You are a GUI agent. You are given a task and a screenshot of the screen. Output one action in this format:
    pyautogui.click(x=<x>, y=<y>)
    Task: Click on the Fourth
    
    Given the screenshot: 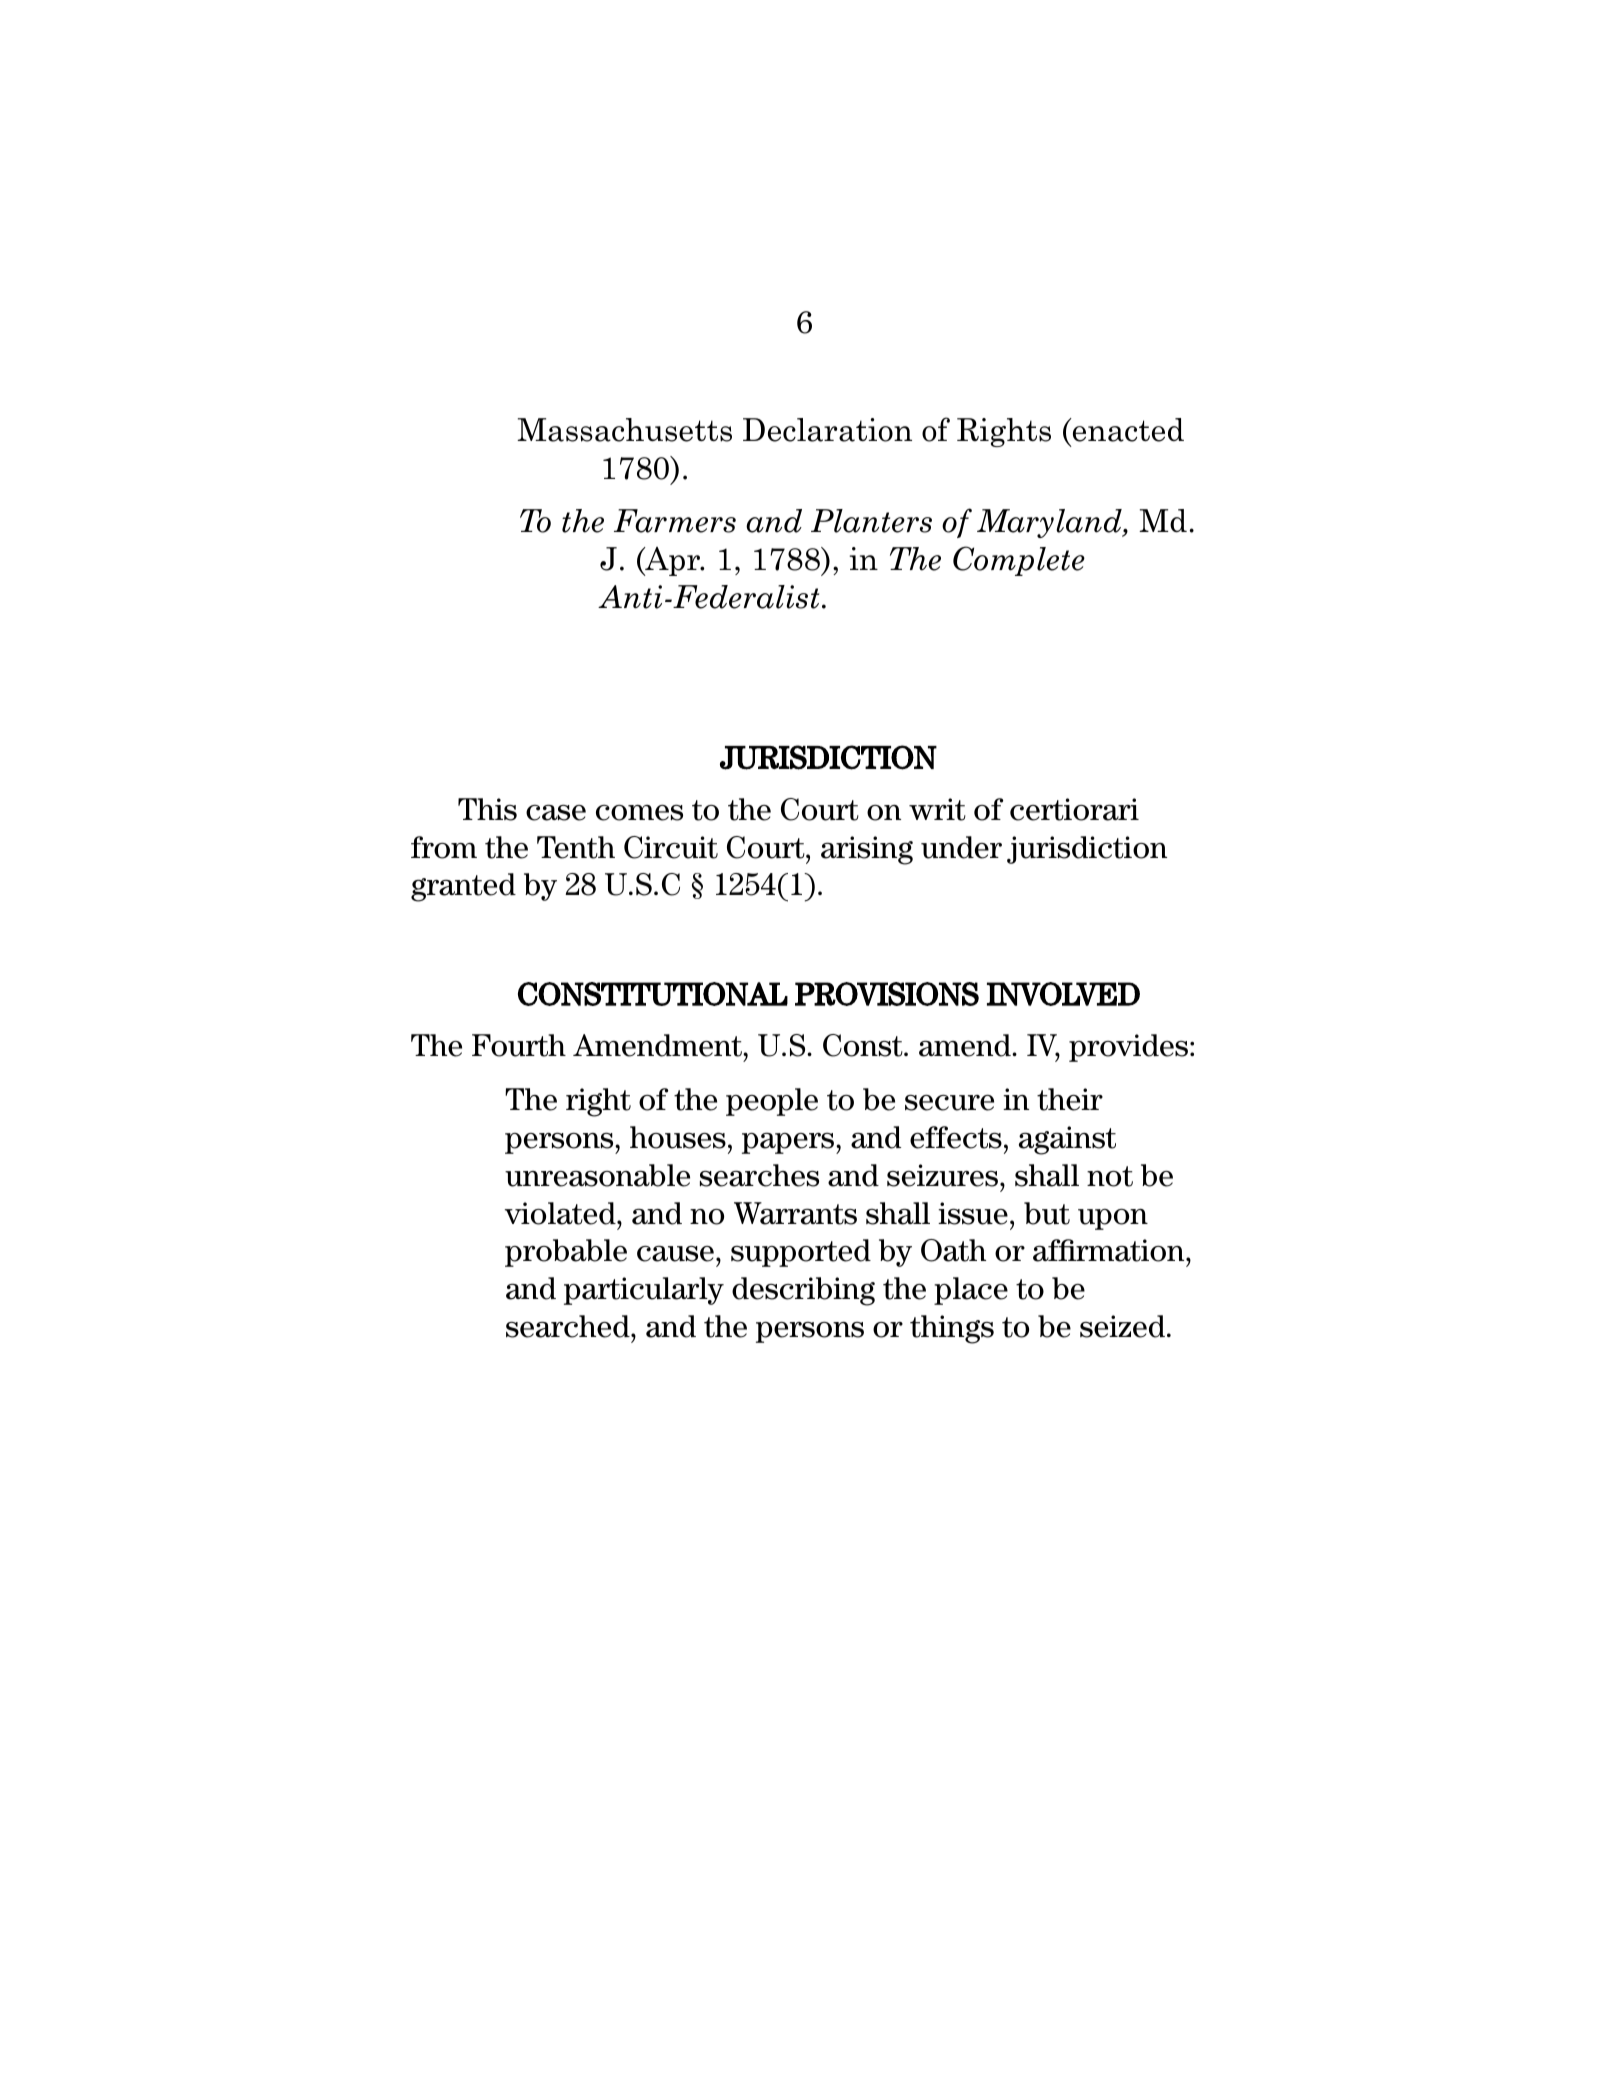 What is the action you would take?
    pyautogui.click(x=519, y=1045)
